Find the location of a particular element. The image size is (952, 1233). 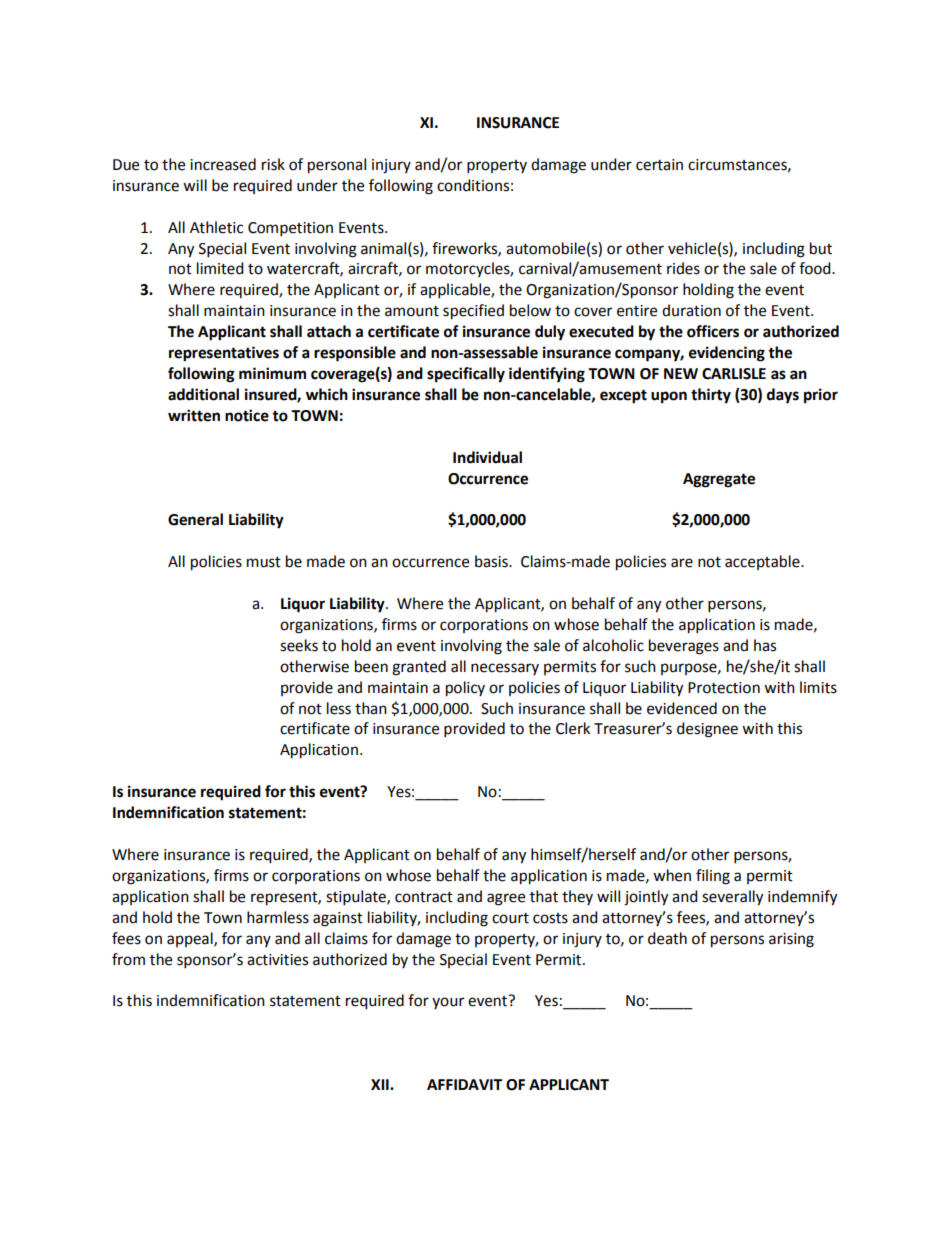

certain is located at coordinates (659, 165).
